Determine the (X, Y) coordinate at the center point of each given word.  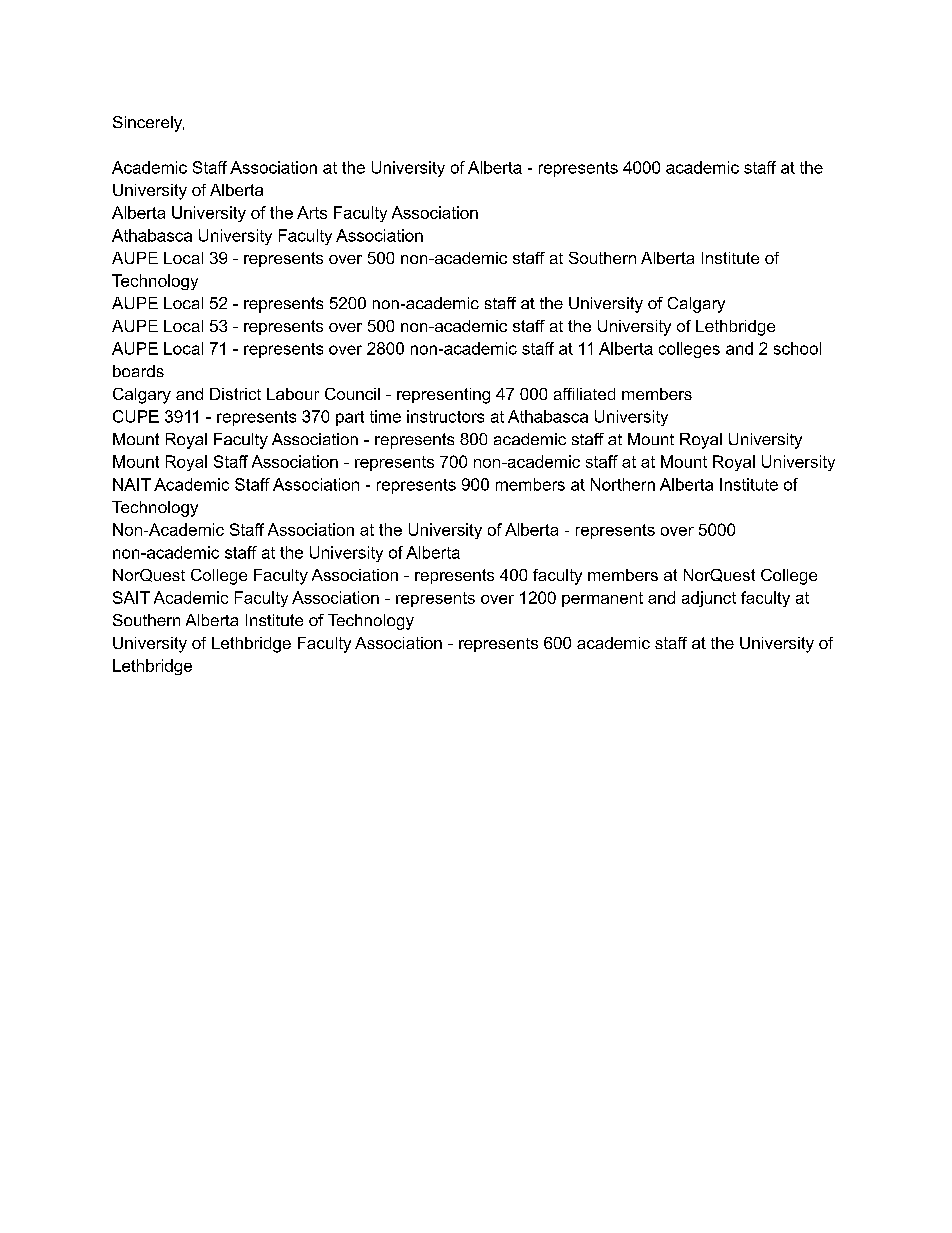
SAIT (131, 597)
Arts (312, 212)
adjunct (709, 599)
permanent (602, 599)
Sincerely (148, 124)
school (797, 348)
